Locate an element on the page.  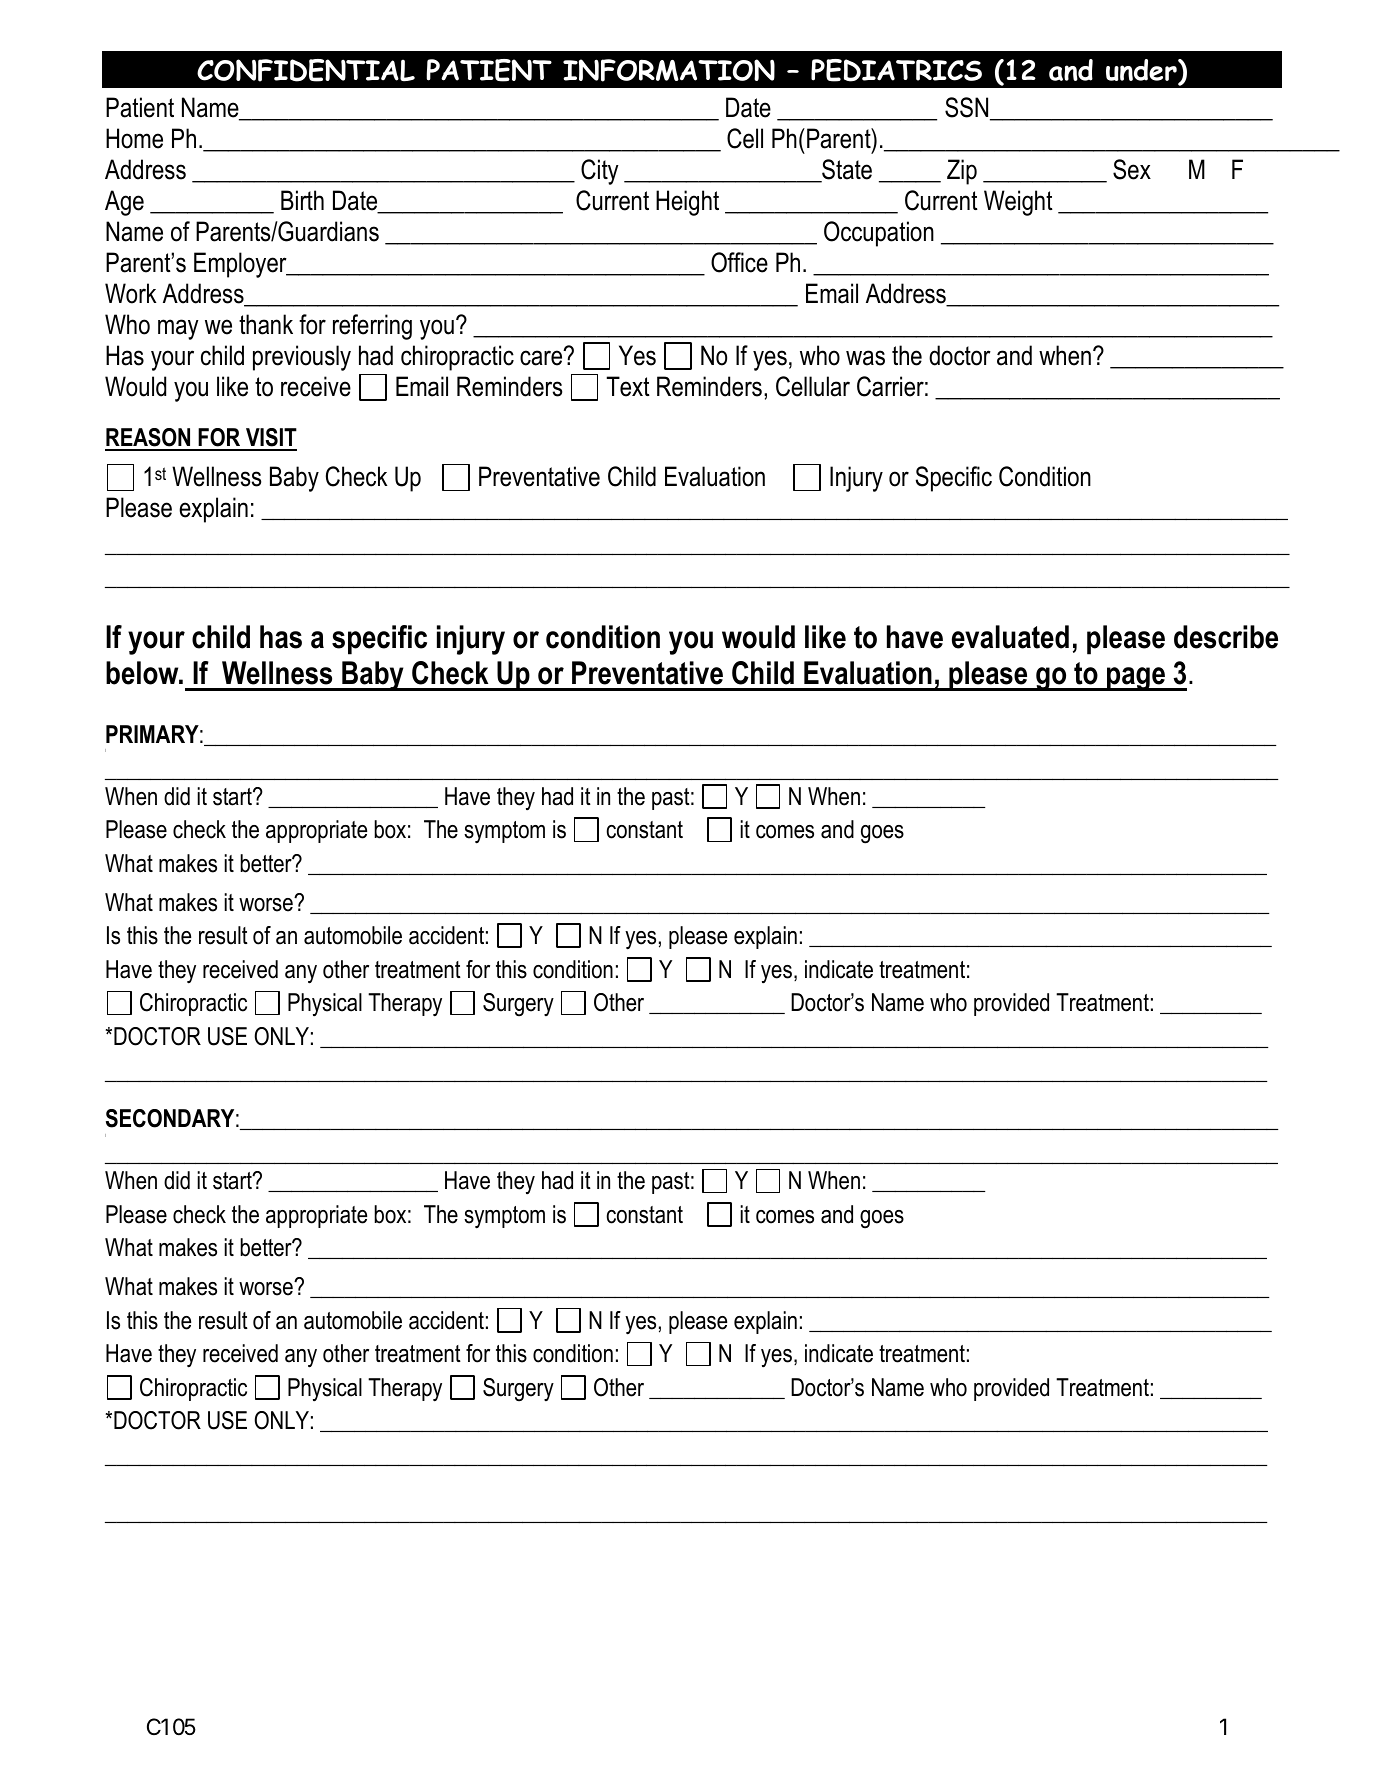
Text is located at coordinates (628, 386).
